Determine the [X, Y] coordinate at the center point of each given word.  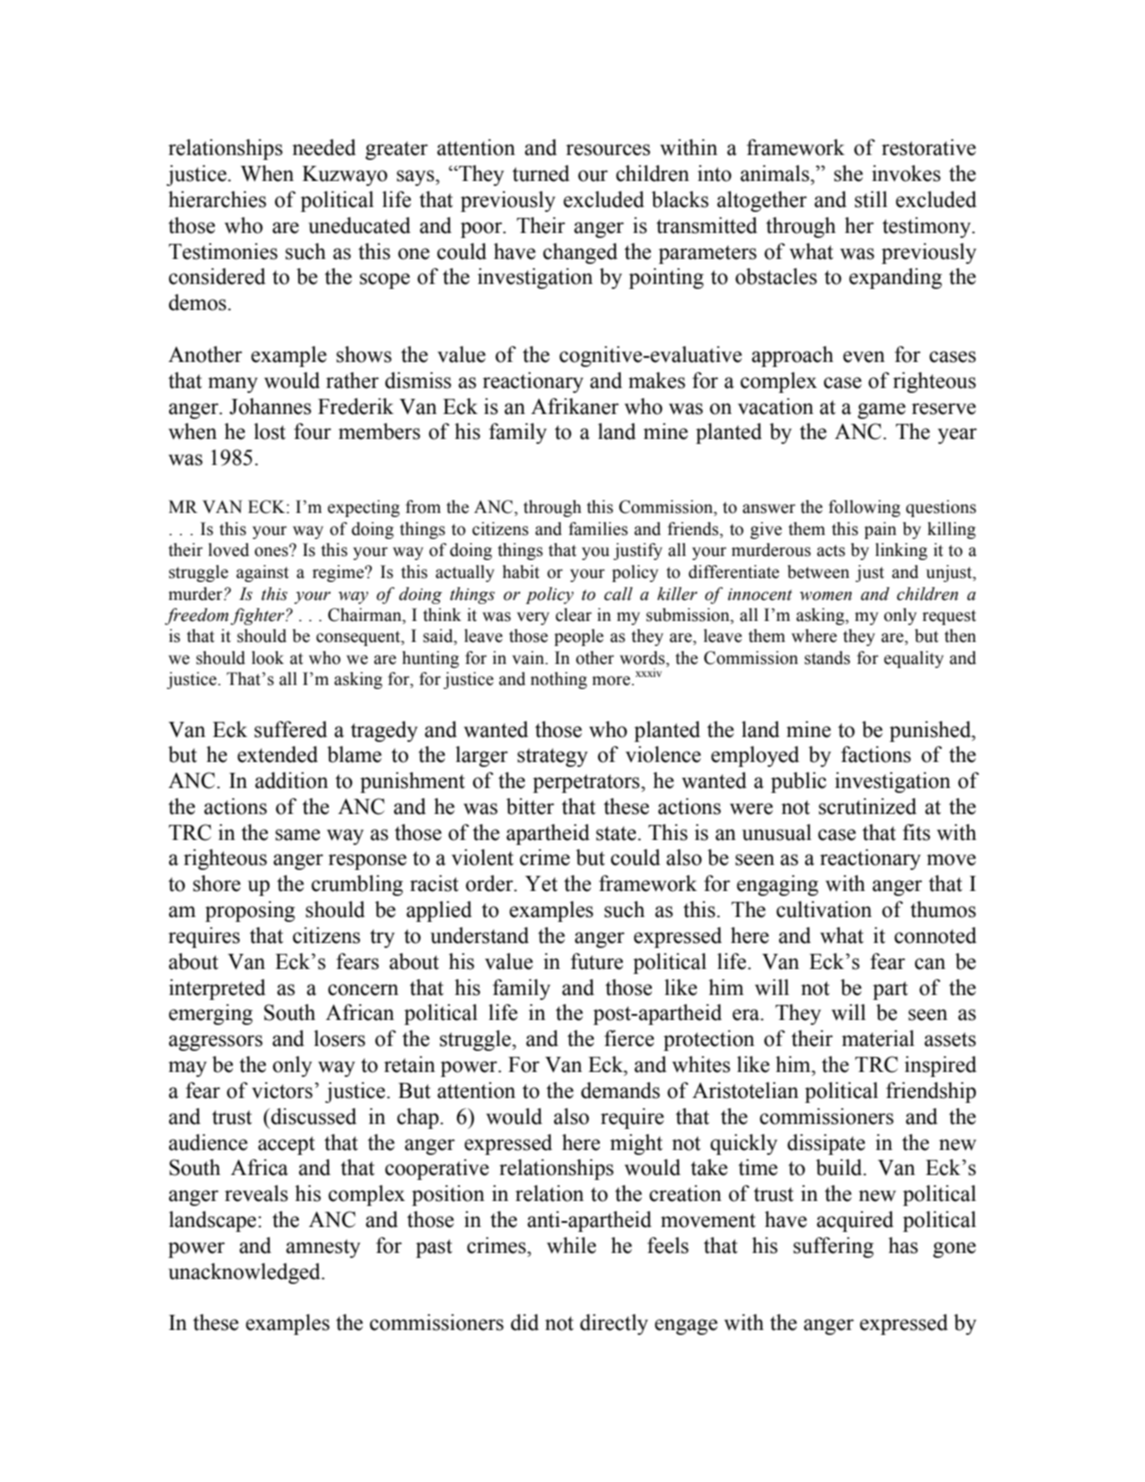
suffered [290, 729]
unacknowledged [246, 1273]
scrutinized [868, 806]
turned [541, 173]
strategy [552, 757]
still [871, 199]
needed [324, 147]
